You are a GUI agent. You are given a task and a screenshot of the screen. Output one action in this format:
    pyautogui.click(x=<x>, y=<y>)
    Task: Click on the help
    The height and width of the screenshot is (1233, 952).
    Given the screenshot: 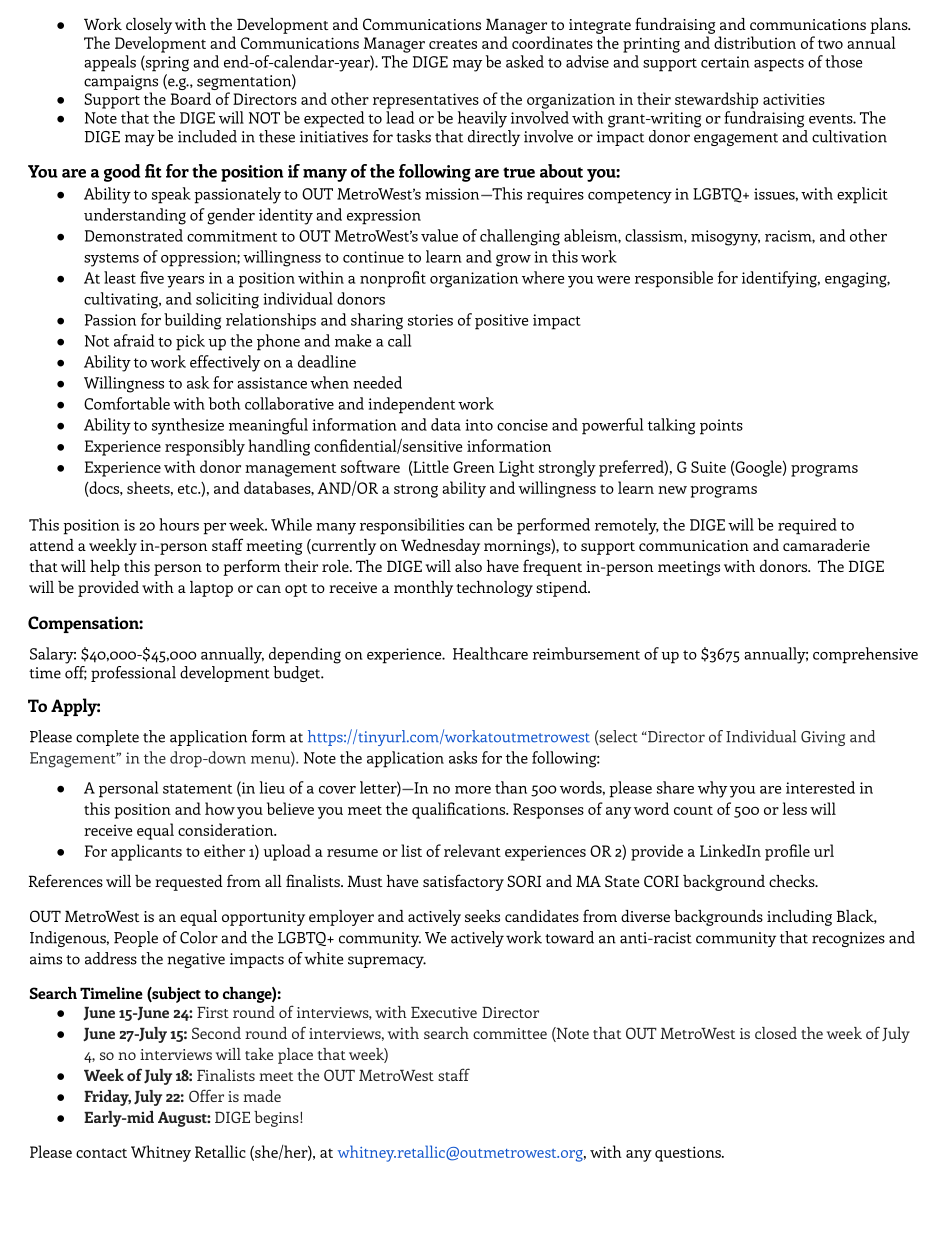 What is the action you would take?
    pyautogui.click(x=105, y=568)
